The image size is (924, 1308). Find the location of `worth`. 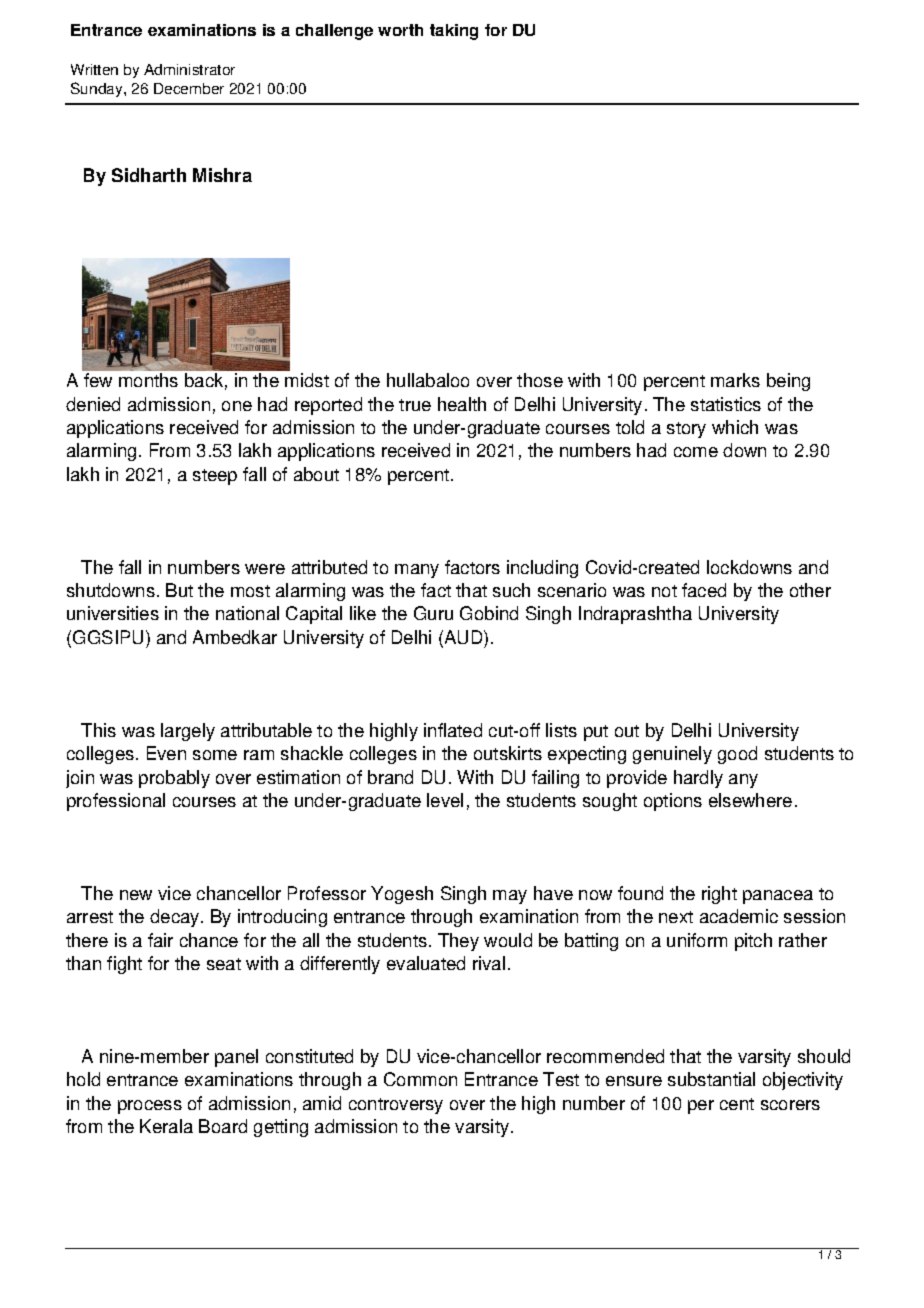

worth is located at coordinates (400, 30).
